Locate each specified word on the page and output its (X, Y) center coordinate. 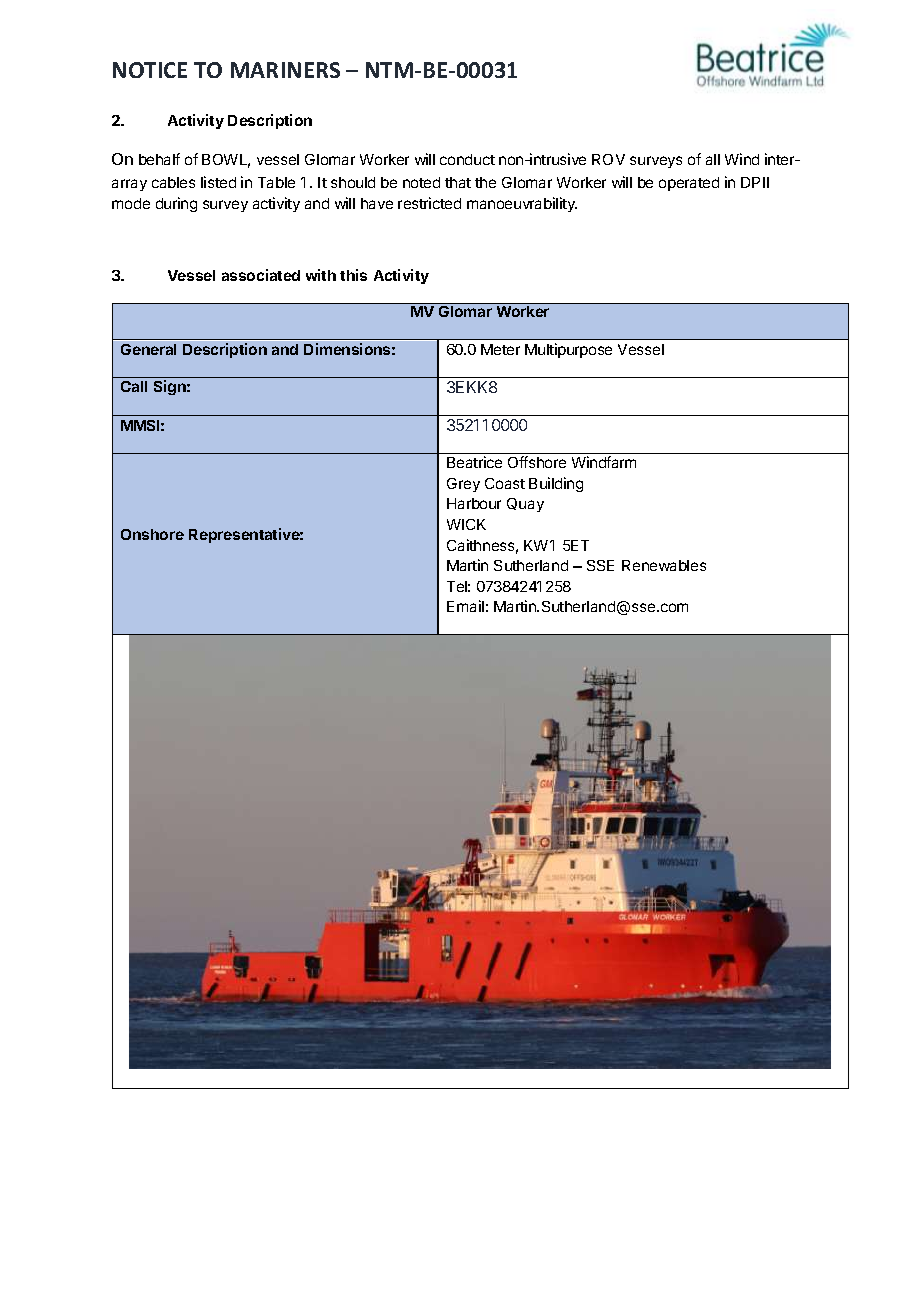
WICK (466, 524)
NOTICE (150, 70)
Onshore (152, 534)
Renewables (664, 565)
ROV (608, 159)
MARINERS (285, 70)
